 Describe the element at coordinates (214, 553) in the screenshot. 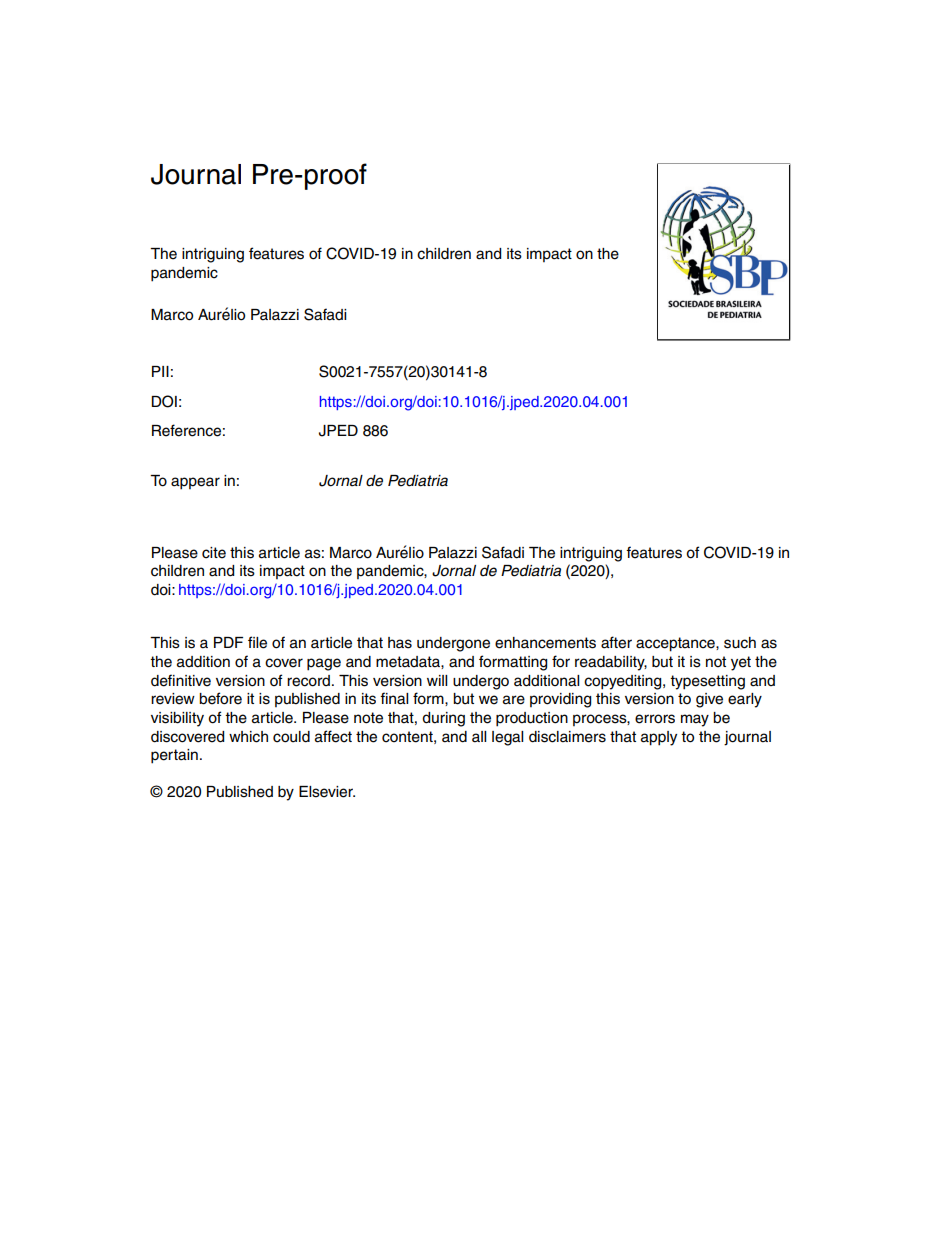

I see `cite` at that location.
